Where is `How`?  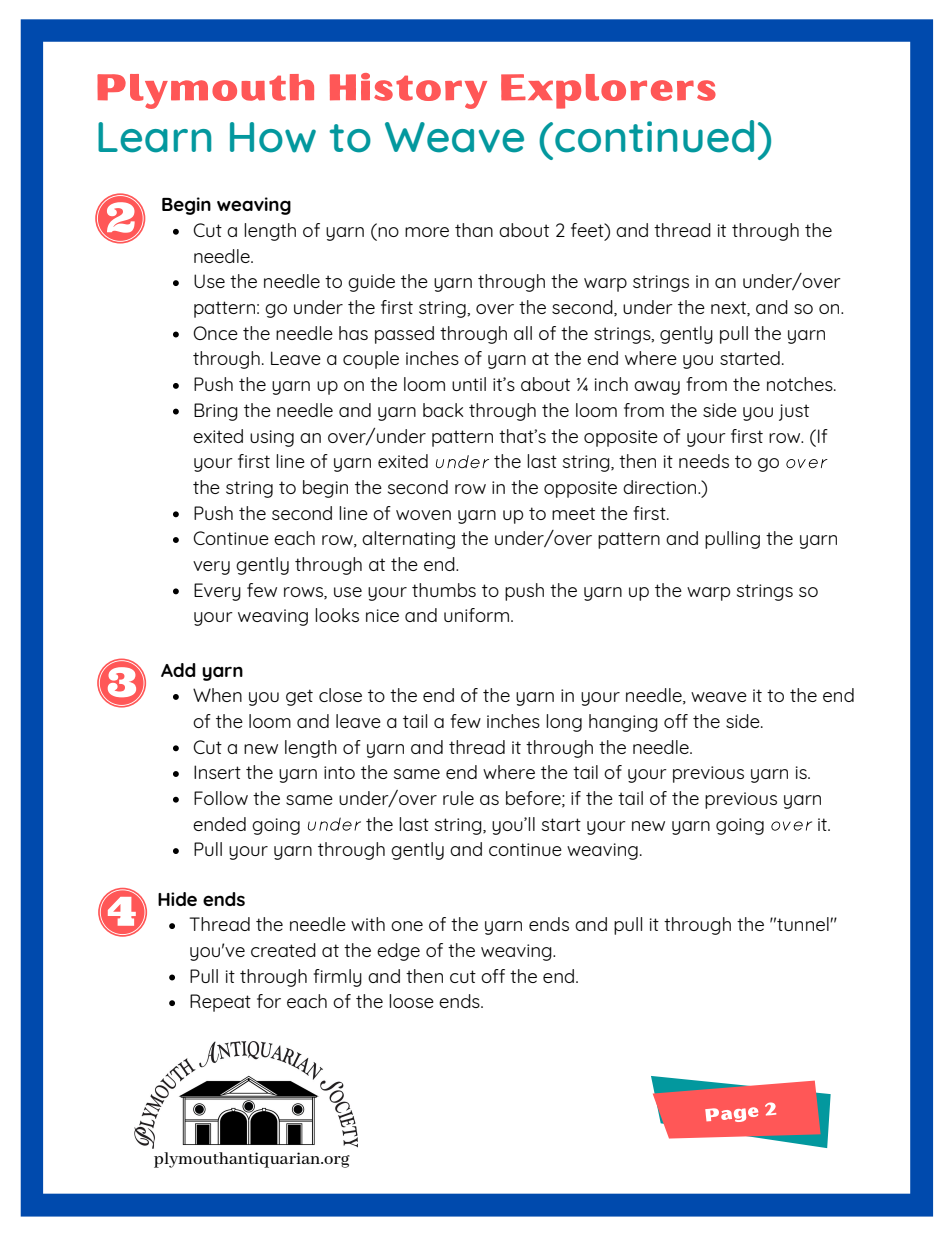 How is located at coordinates (273, 137).
